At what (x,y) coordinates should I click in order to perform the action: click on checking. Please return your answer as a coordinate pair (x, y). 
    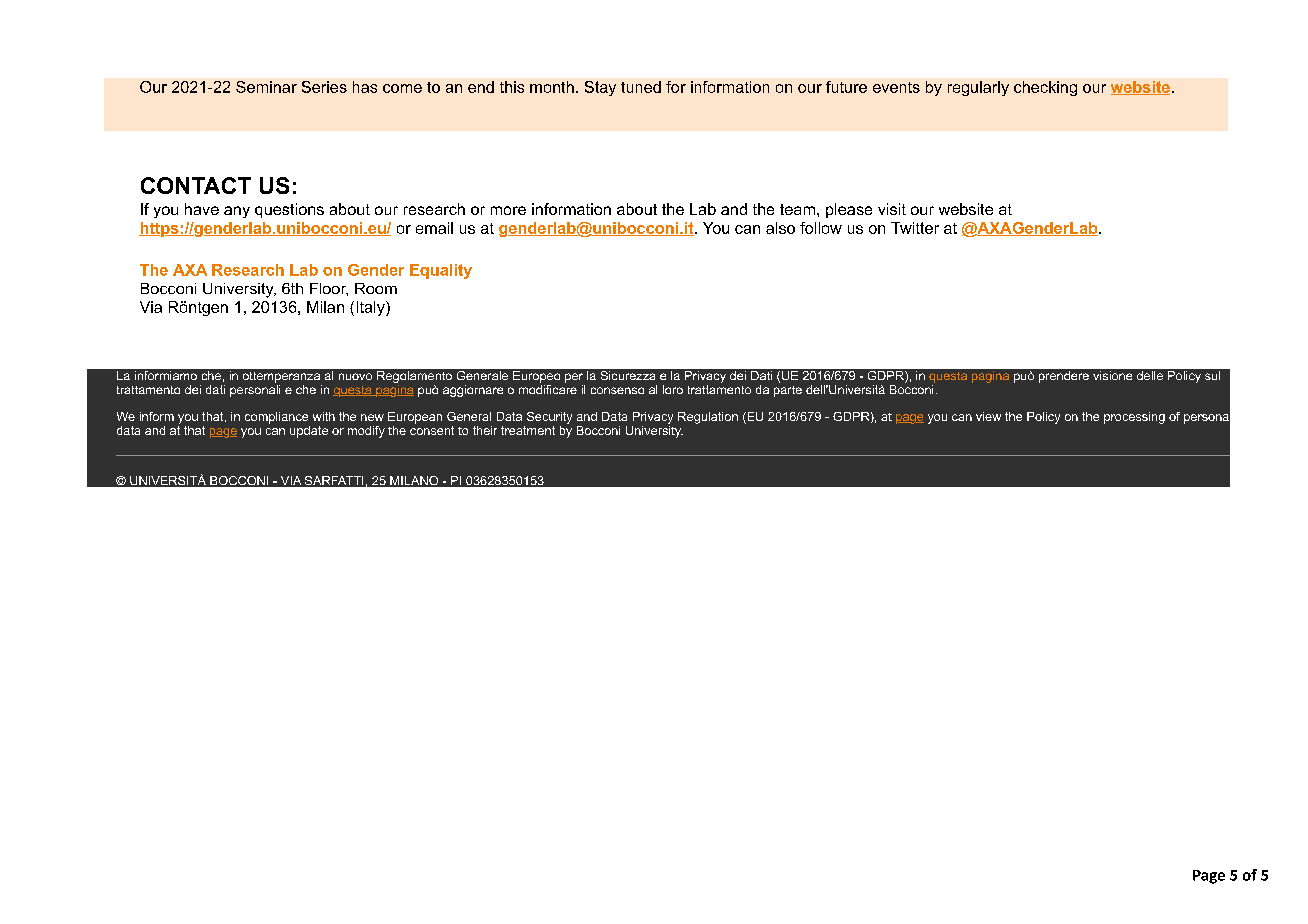
    Looking at the image, I should click on (1045, 88).
